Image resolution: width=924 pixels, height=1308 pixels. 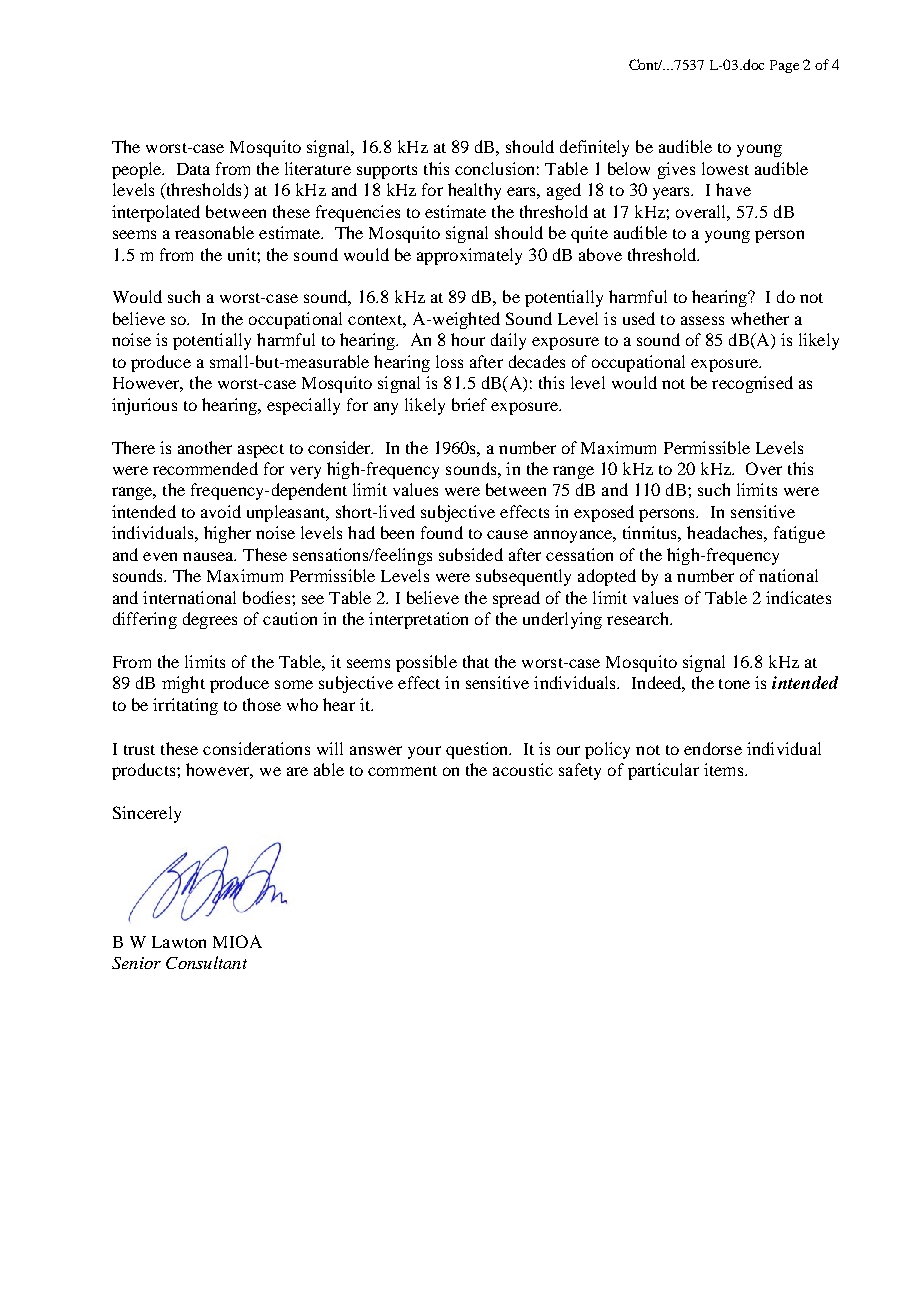 What do you see at coordinates (193, 169) in the screenshot?
I see `Data` at bounding box center [193, 169].
